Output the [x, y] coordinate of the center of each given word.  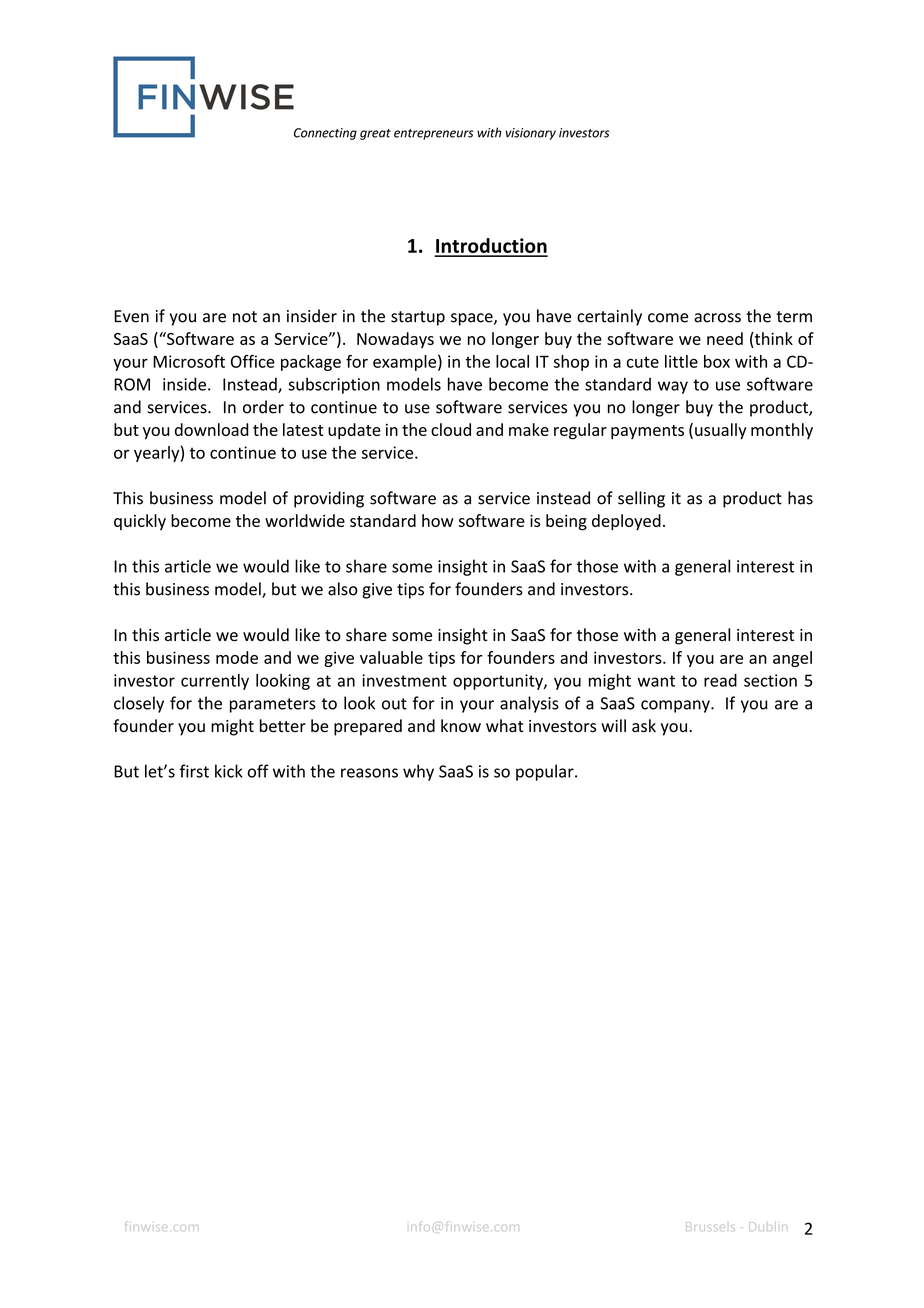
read [720, 680]
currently [215, 682]
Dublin [768, 1227]
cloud [451, 429]
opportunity [499, 682]
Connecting [325, 134]
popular [546, 772]
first [194, 771]
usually [721, 431]
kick [229, 771]
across [717, 318]
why [418, 772]
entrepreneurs [434, 134]
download [212, 429]
